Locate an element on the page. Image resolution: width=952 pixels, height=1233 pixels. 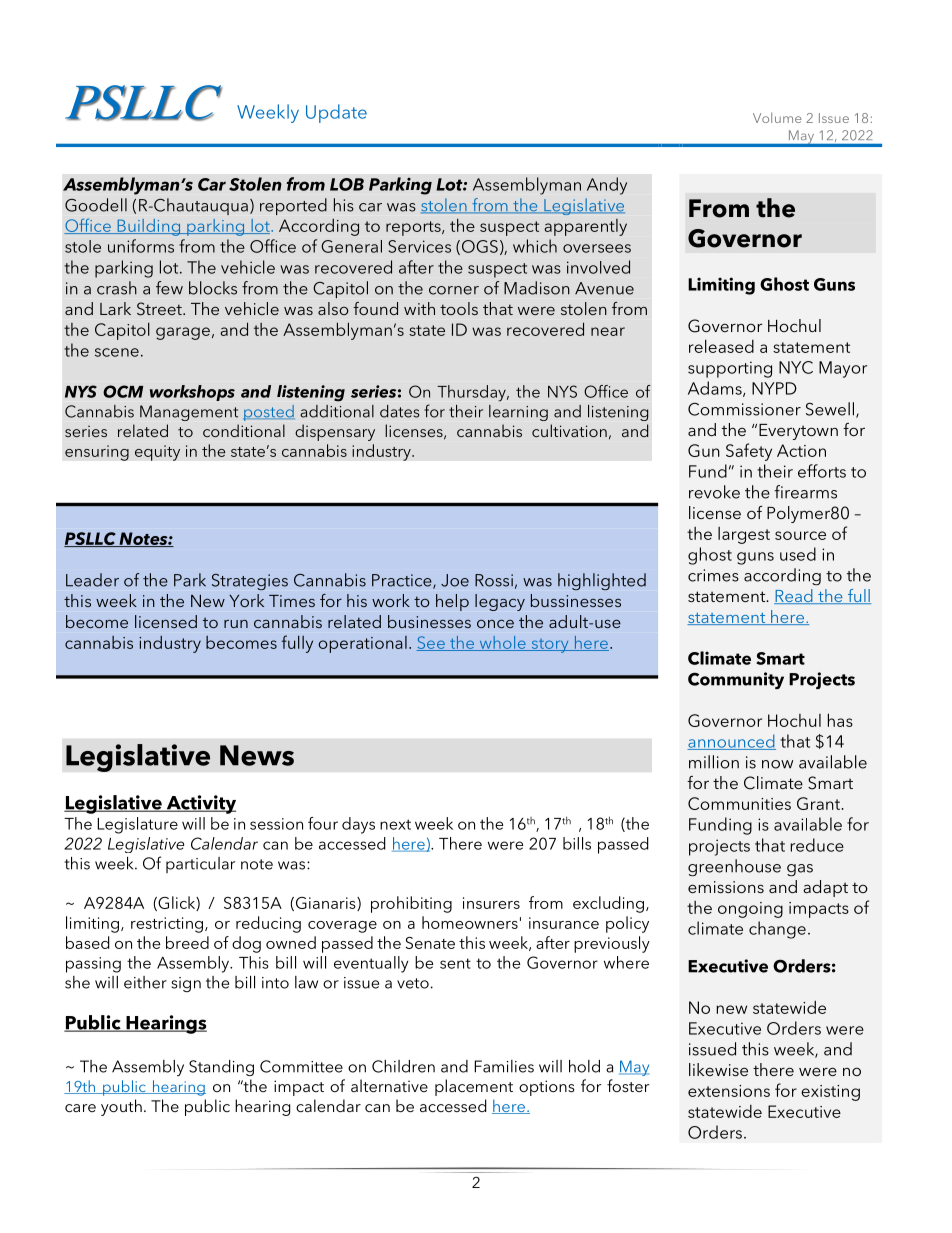
Standing is located at coordinates (221, 1068).
